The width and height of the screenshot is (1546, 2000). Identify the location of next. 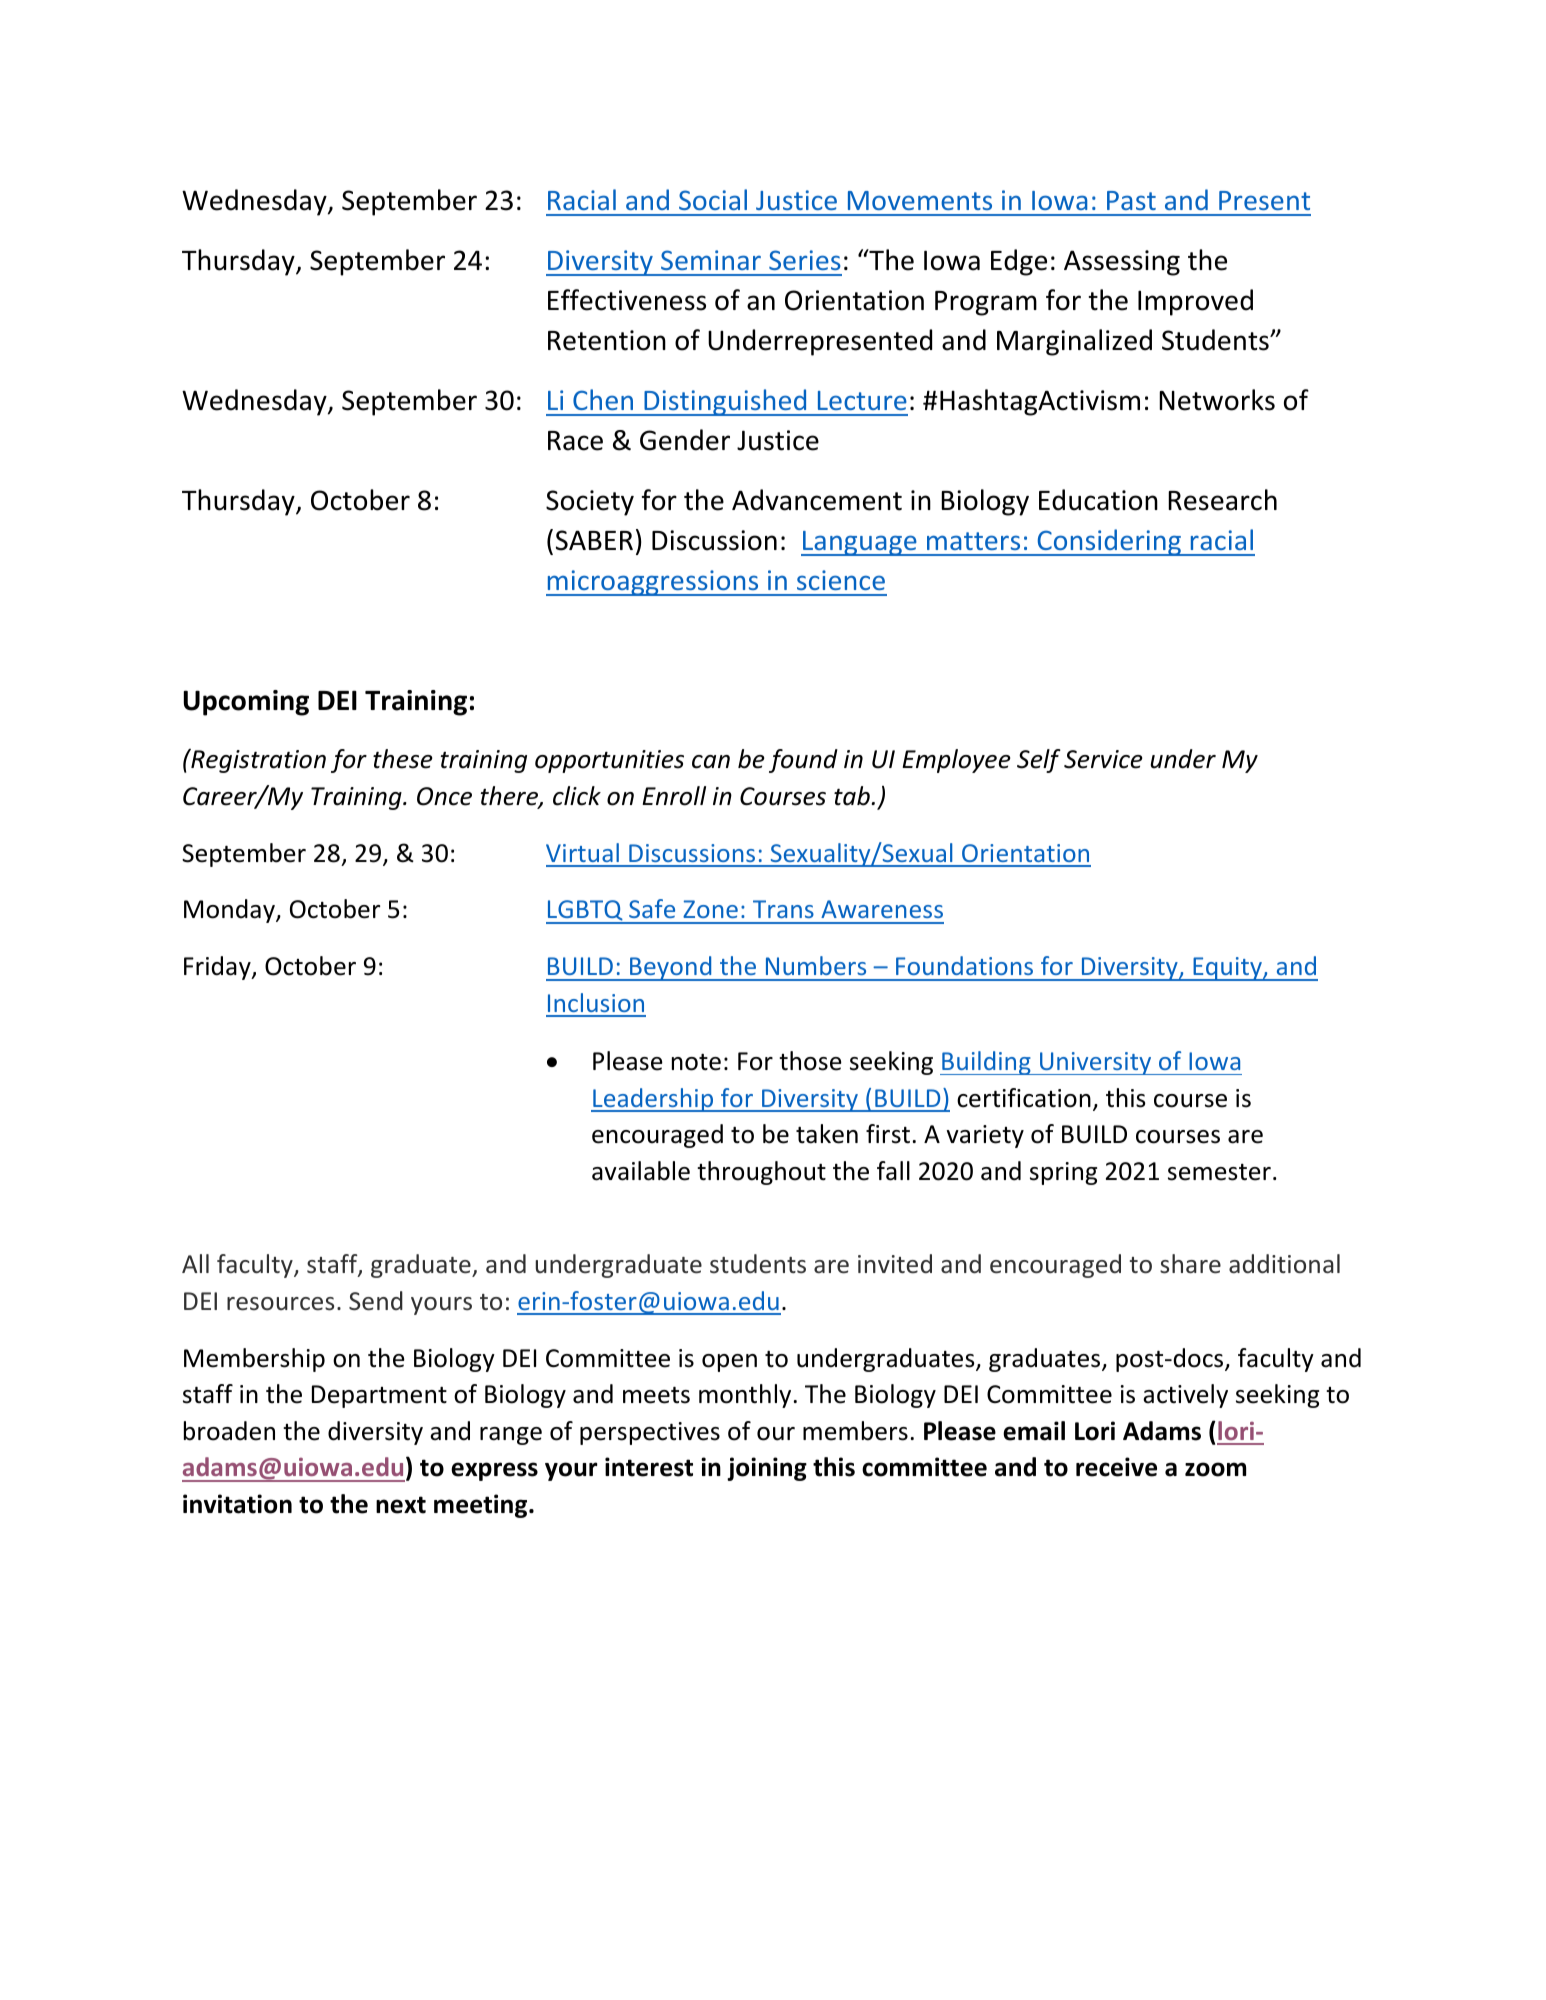
(401, 1505).
